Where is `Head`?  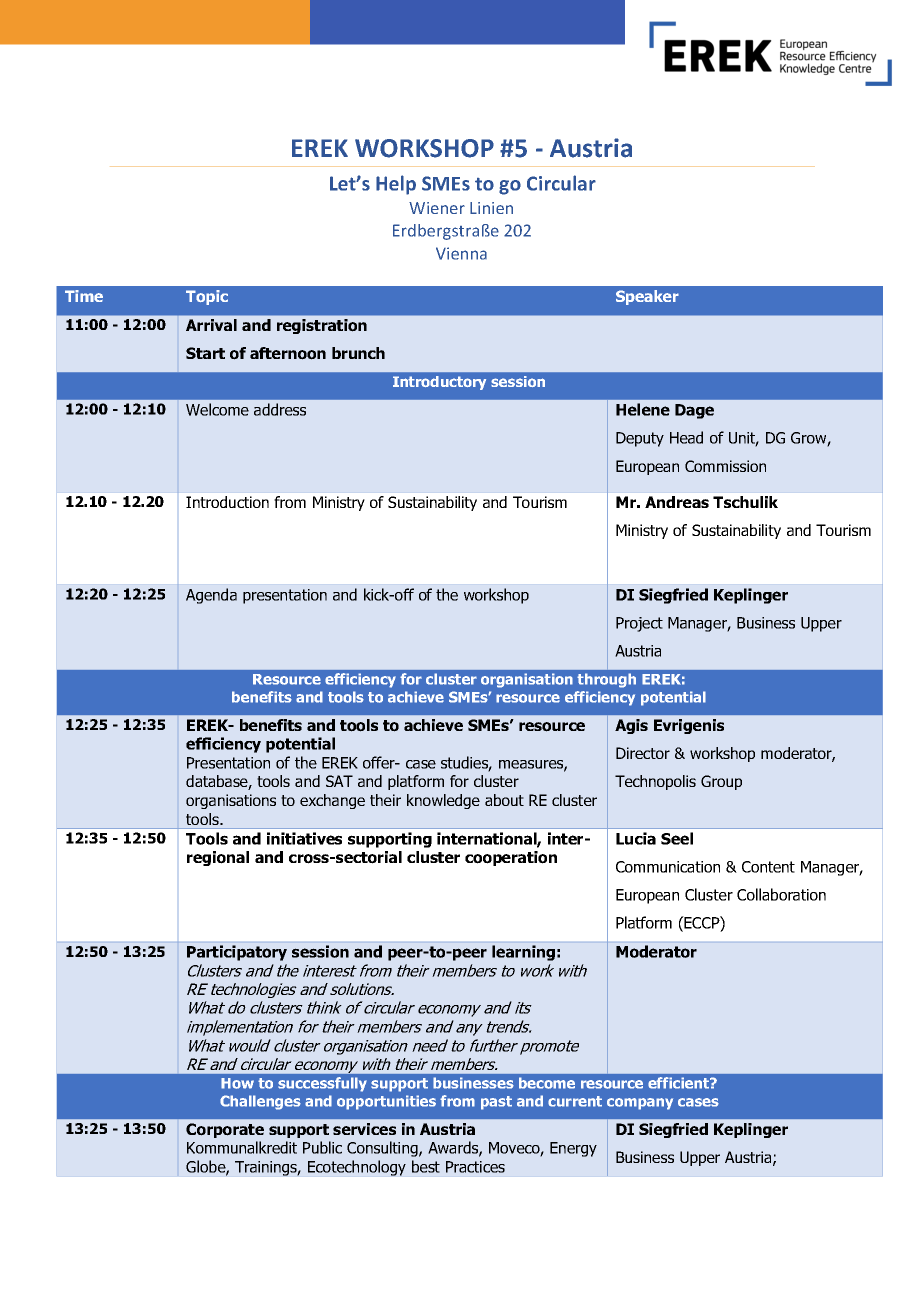 Head is located at coordinates (686, 437).
